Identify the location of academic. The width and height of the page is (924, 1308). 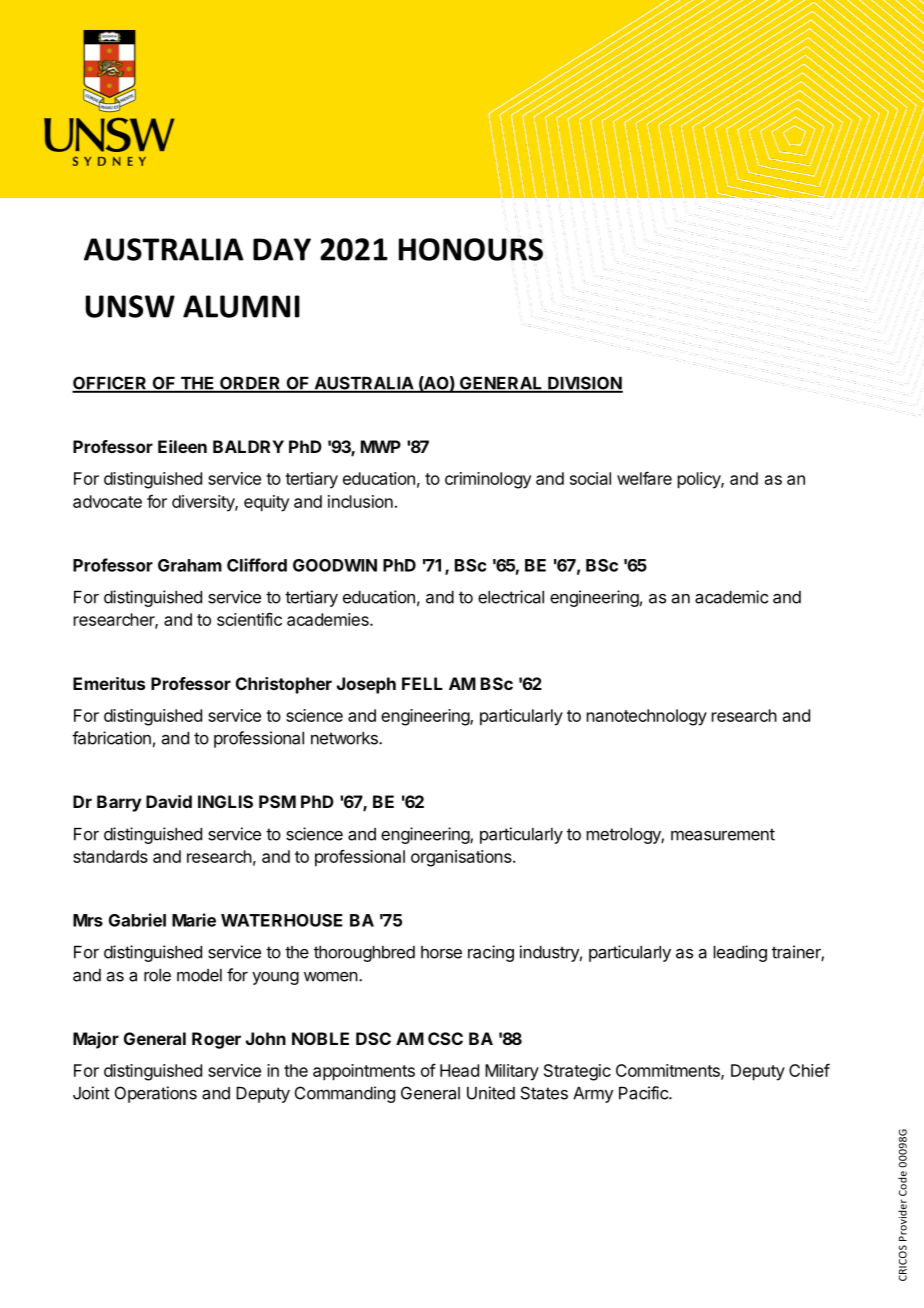
(731, 597).
